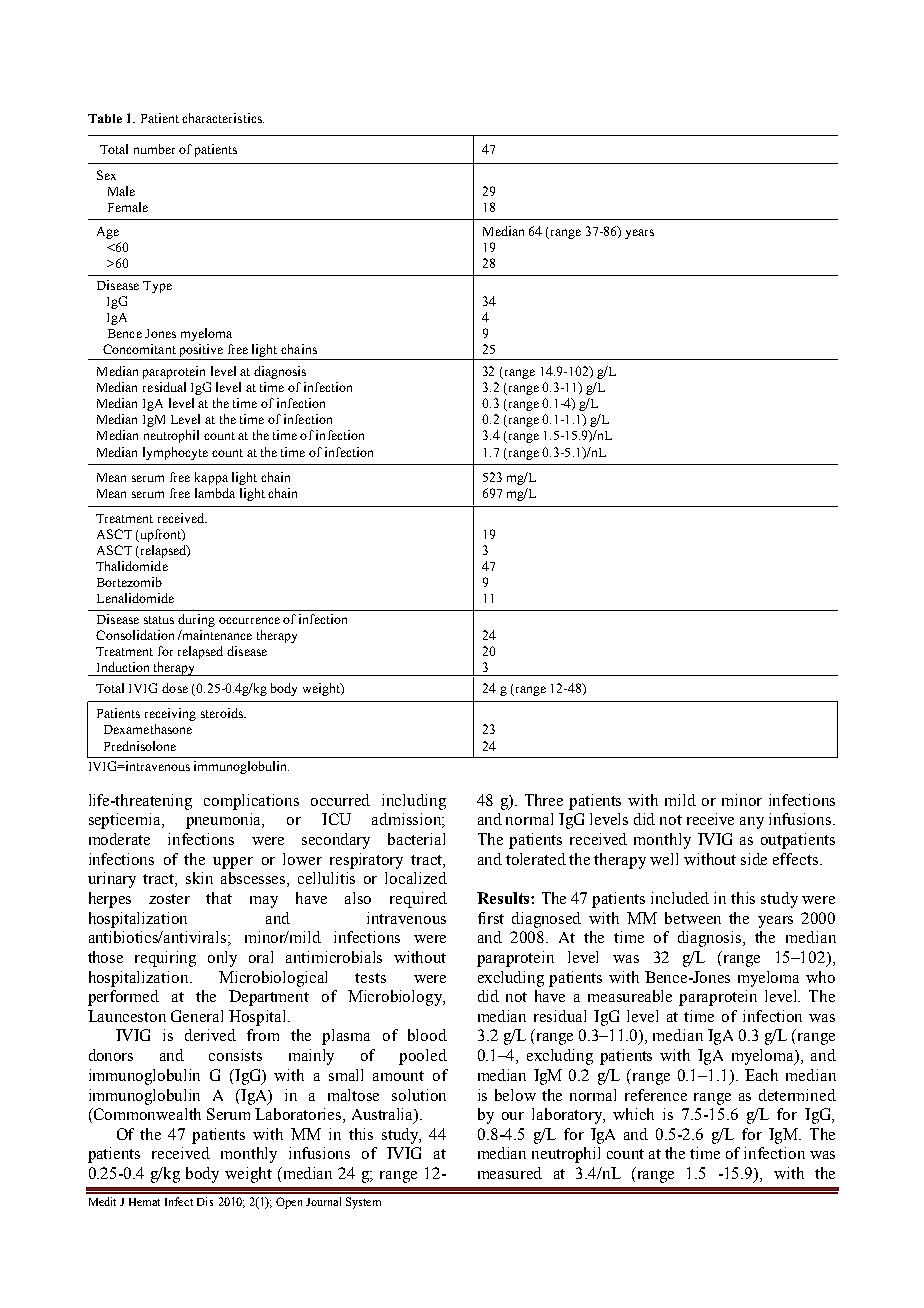 The image size is (924, 1308). Describe the element at coordinates (175, 453) in the page. I see `lymphocyte` at that location.
